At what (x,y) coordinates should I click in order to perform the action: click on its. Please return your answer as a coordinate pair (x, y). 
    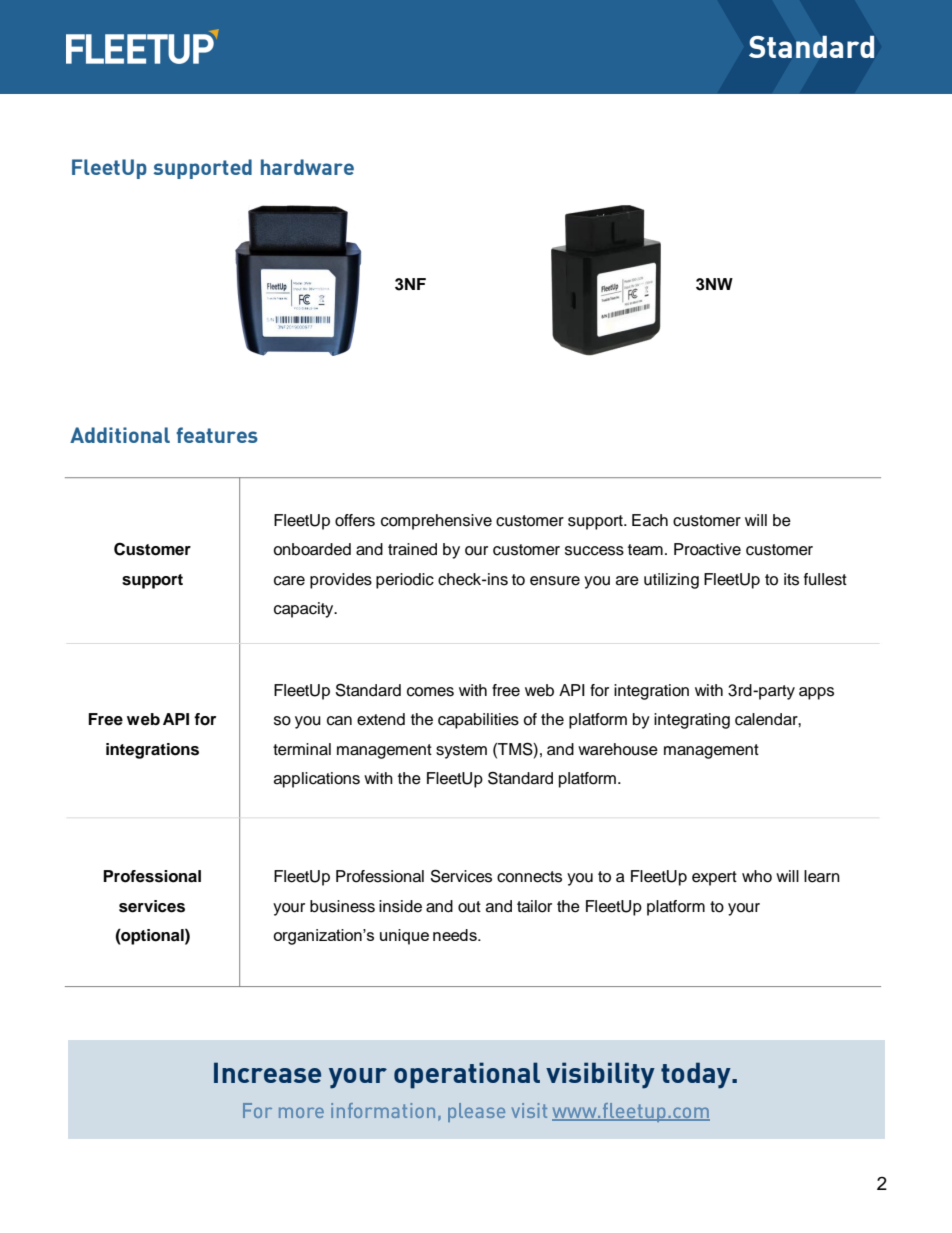
    Looking at the image, I should click on (791, 579).
